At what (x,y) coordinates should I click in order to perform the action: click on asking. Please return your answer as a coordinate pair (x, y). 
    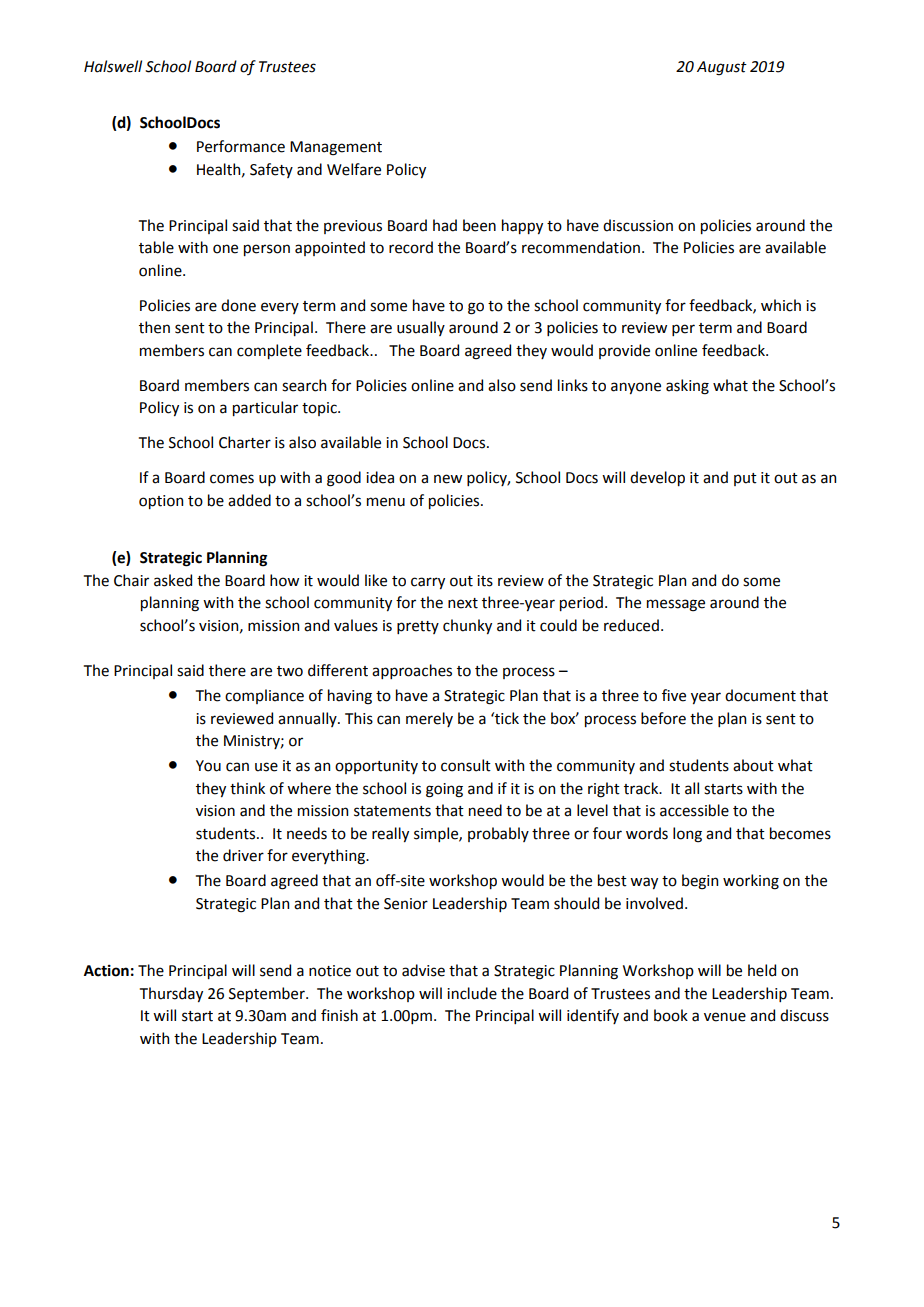
    Looking at the image, I should click on (687, 387).
